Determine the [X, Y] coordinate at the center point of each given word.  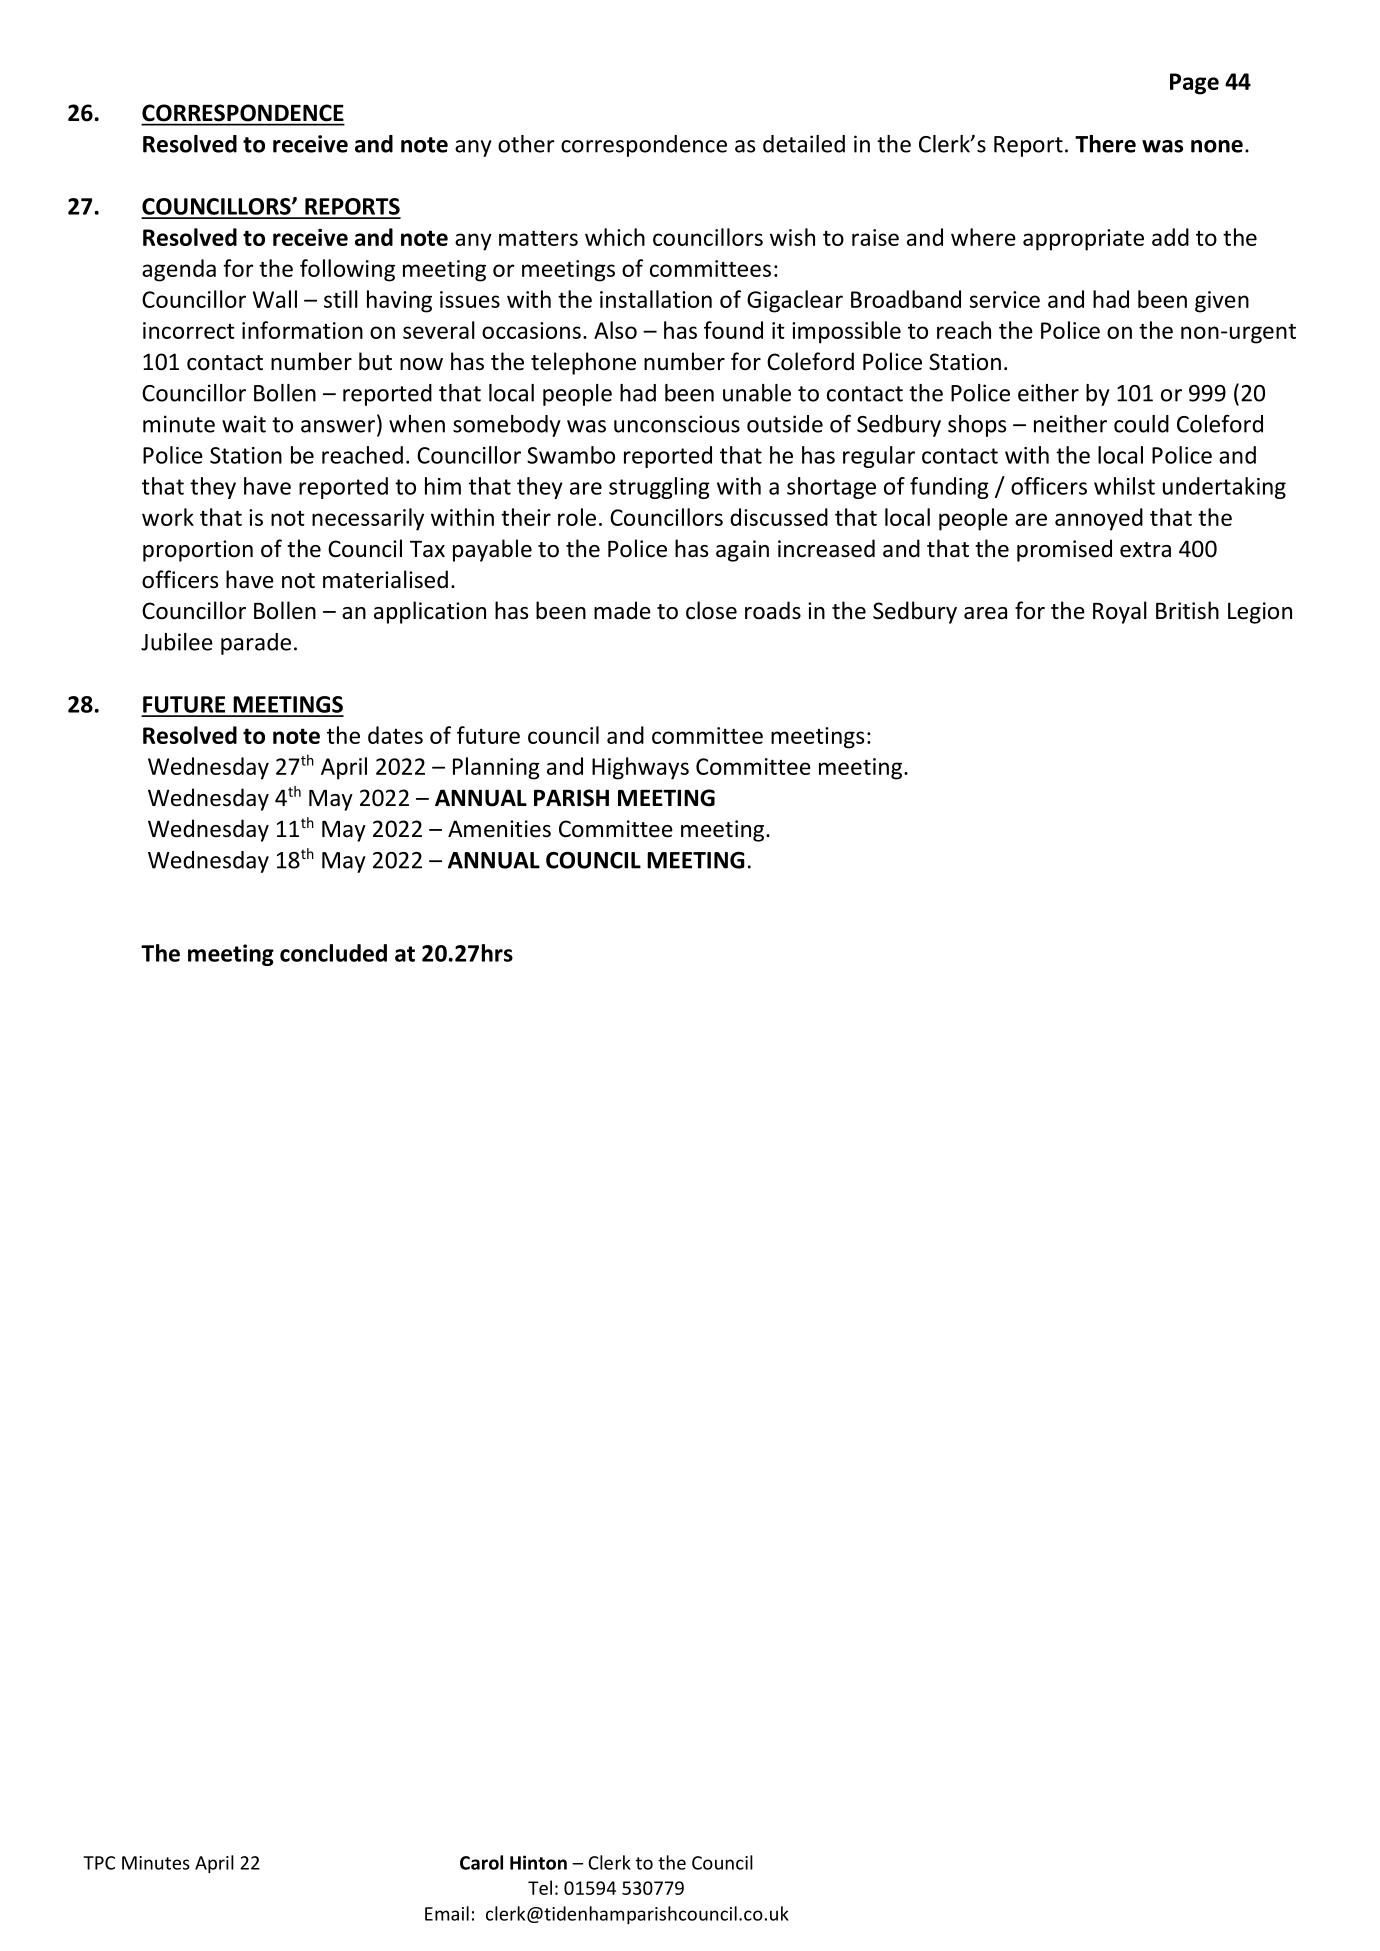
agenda [179, 270]
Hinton [538, 1862]
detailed [804, 144]
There [1105, 144]
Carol [481, 1862]
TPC [99, 1863]
